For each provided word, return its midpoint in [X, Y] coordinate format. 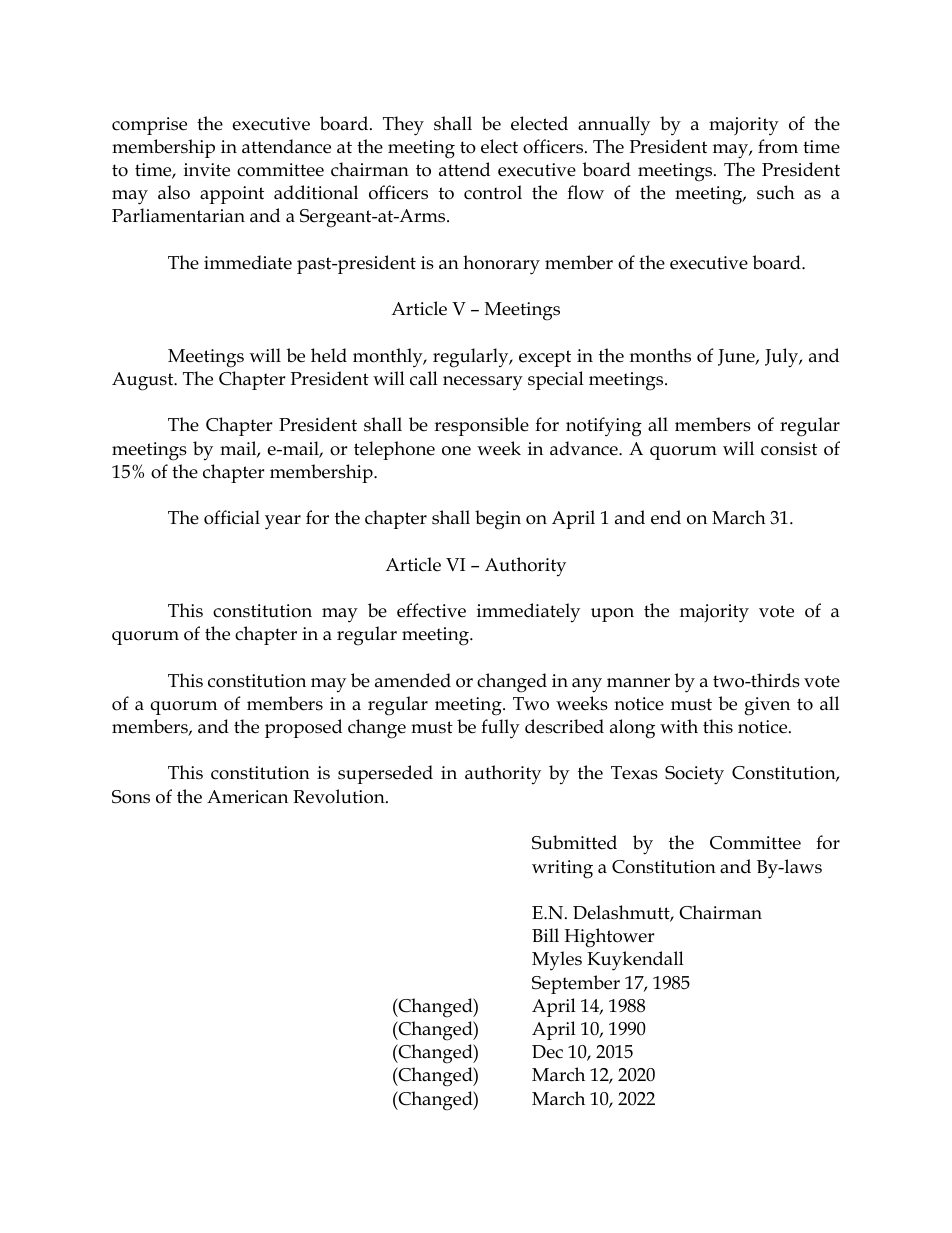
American [247, 797]
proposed [303, 728]
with [679, 726]
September [576, 984]
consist [789, 449]
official [232, 517]
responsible [481, 426]
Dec [547, 1052]
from [778, 146]
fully [500, 729]
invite [207, 170]
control [493, 192]
